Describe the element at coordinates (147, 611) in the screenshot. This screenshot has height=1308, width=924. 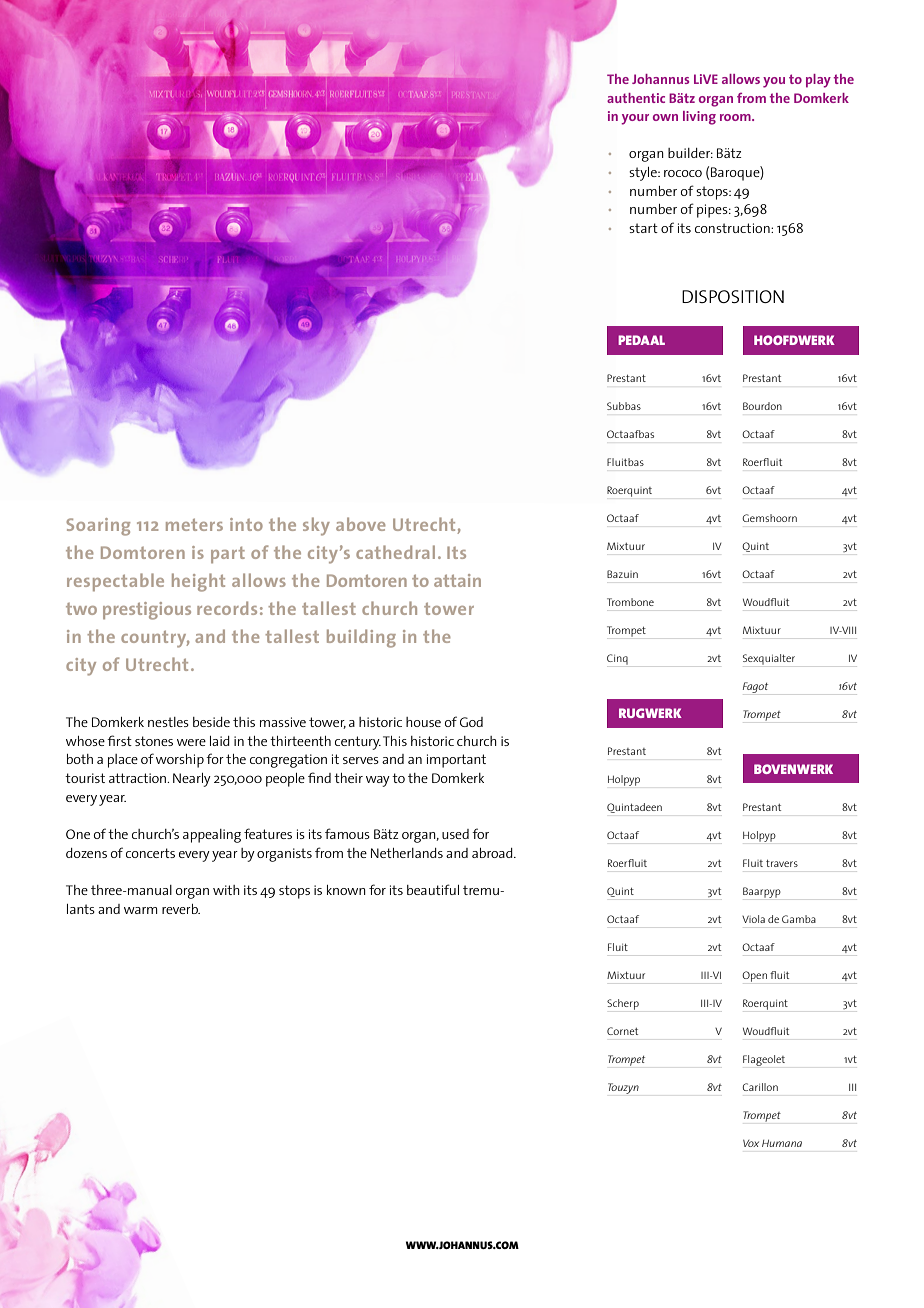
I see `prestigious` at that location.
